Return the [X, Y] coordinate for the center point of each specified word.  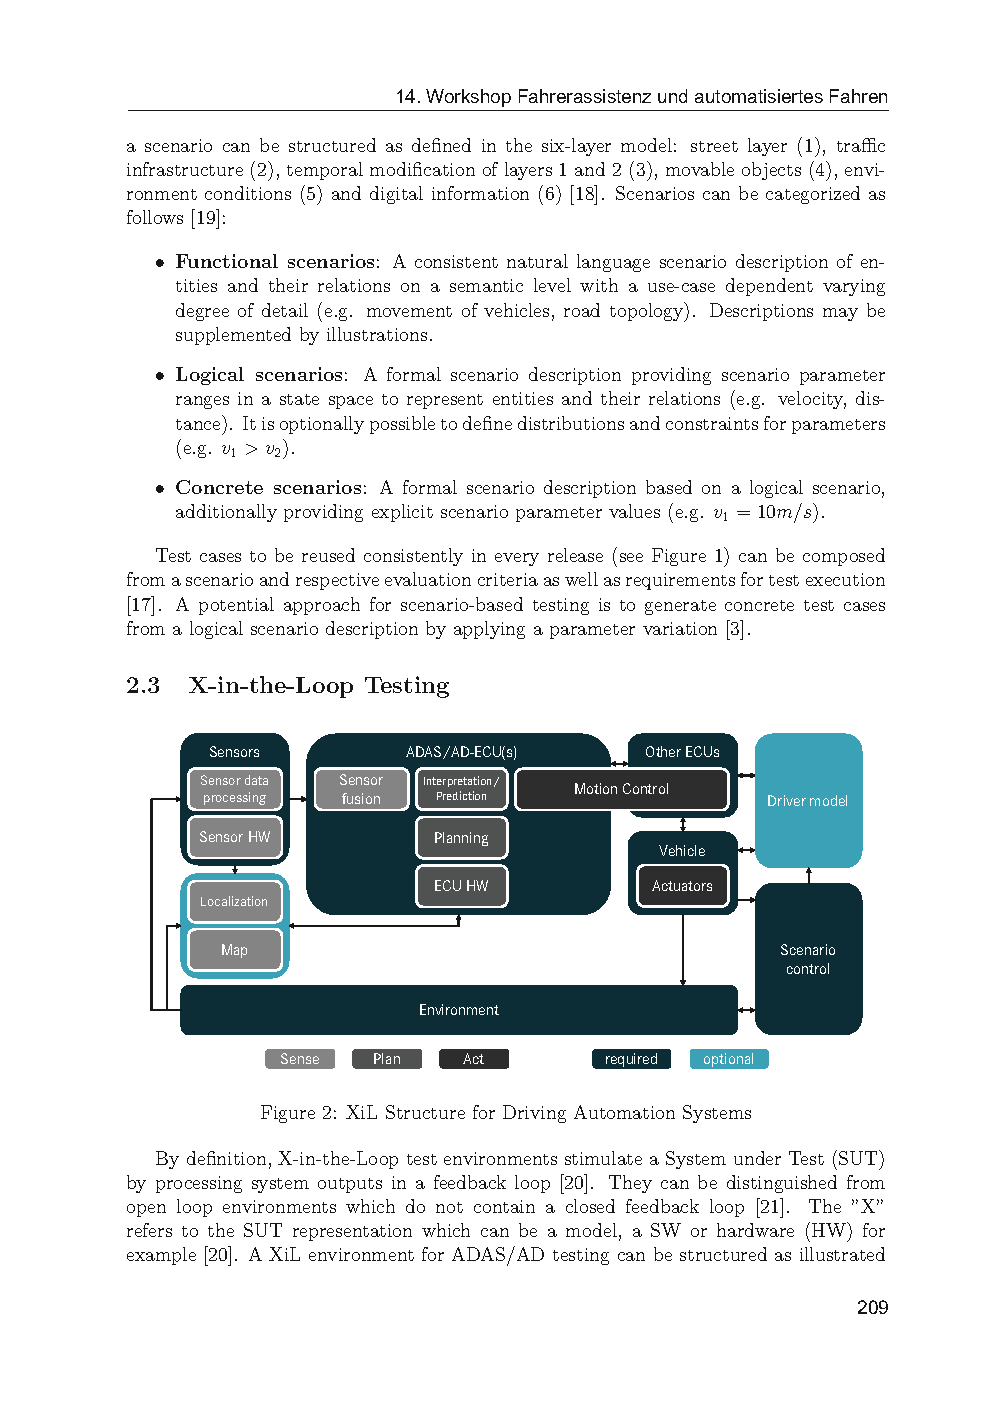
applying [489, 630]
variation [680, 628]
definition [226, 1158]
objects [771, 171]
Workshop [468, 98]
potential [236, 606]
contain [504, 1206]
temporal [325, 171]
